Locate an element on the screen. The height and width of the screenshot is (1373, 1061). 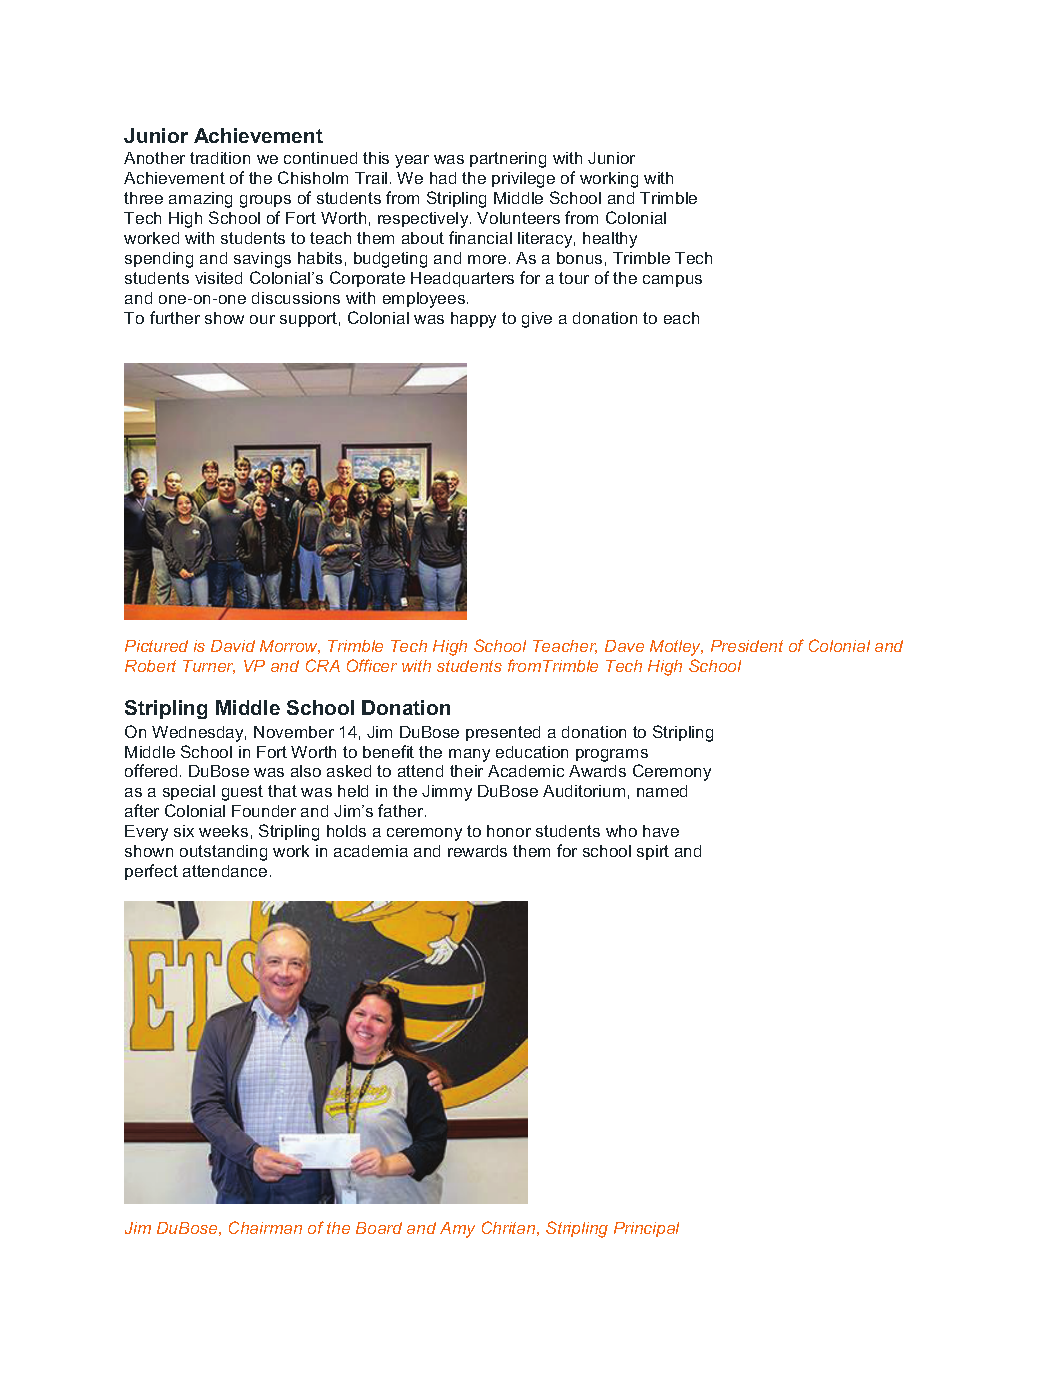
Officer is located at coordinates (372, 665).
